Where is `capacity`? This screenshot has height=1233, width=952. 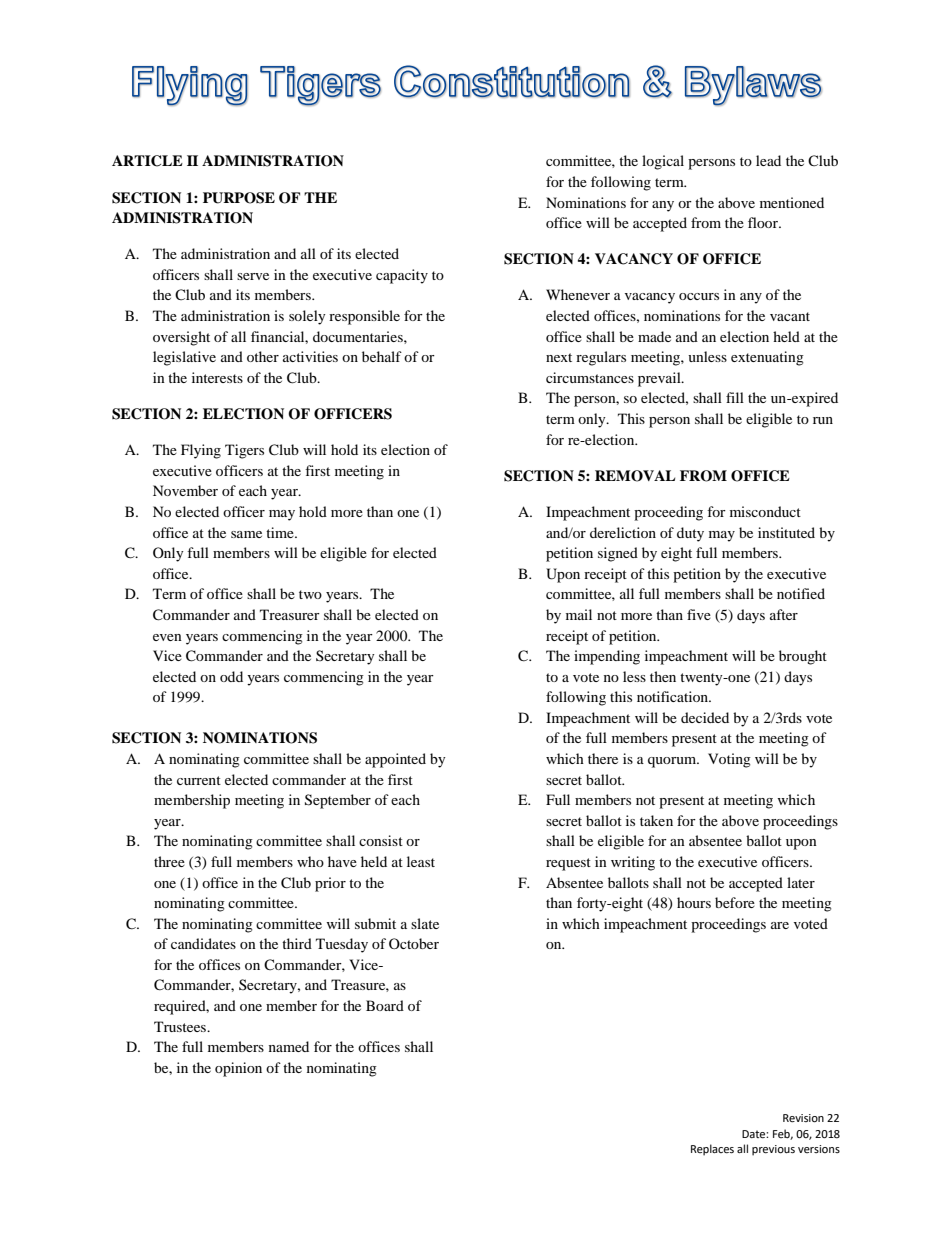 capacity is located at coordinates (402, 276).
